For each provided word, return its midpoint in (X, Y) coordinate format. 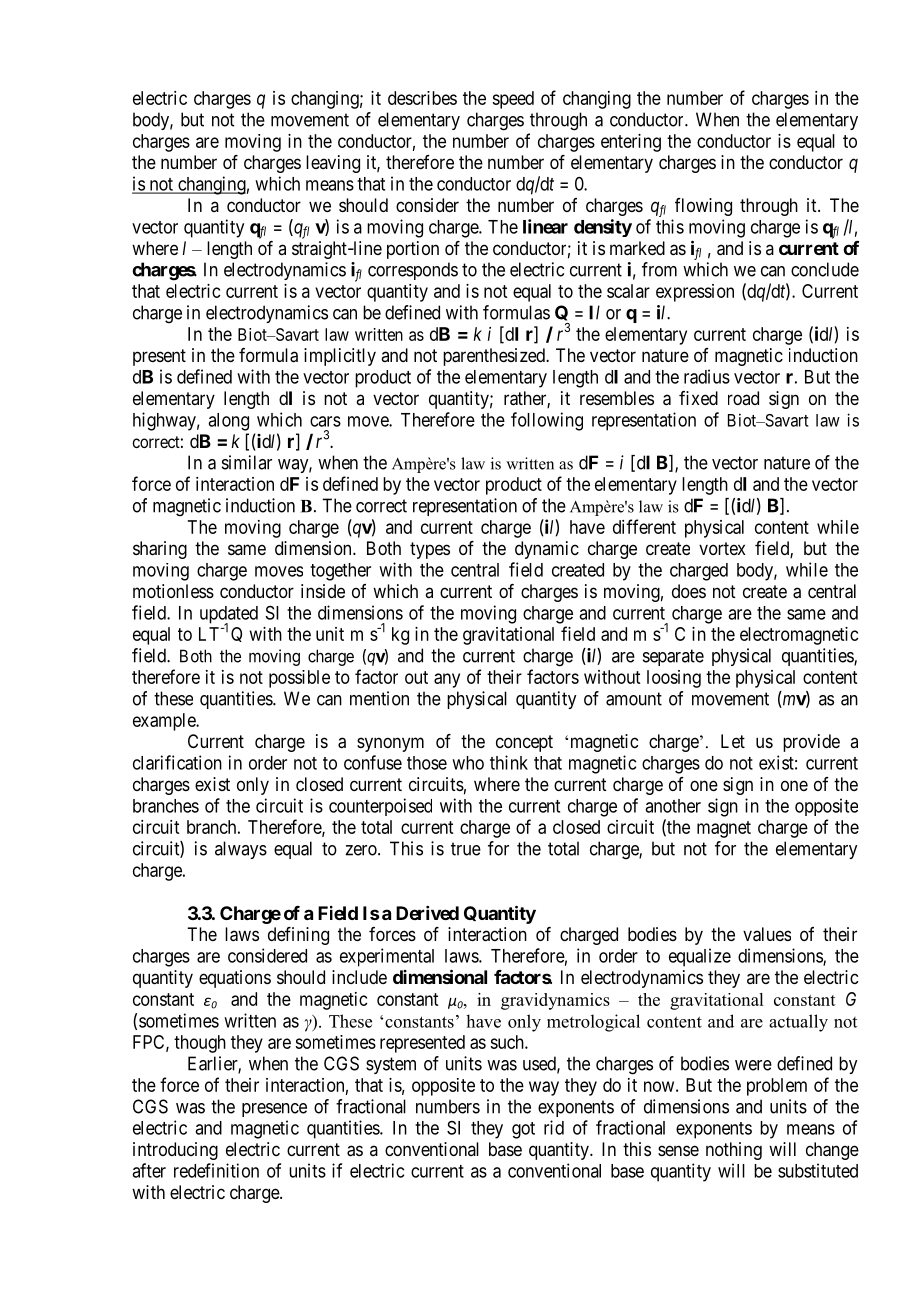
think (509, 762)
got (523, 1130)
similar (247, 462)
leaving (333, 164)
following (547, 421)
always (241, 850)
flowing (703, 207)
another (673, 806)
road (743, 398)
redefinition (216, 1170)
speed (513, 100)
